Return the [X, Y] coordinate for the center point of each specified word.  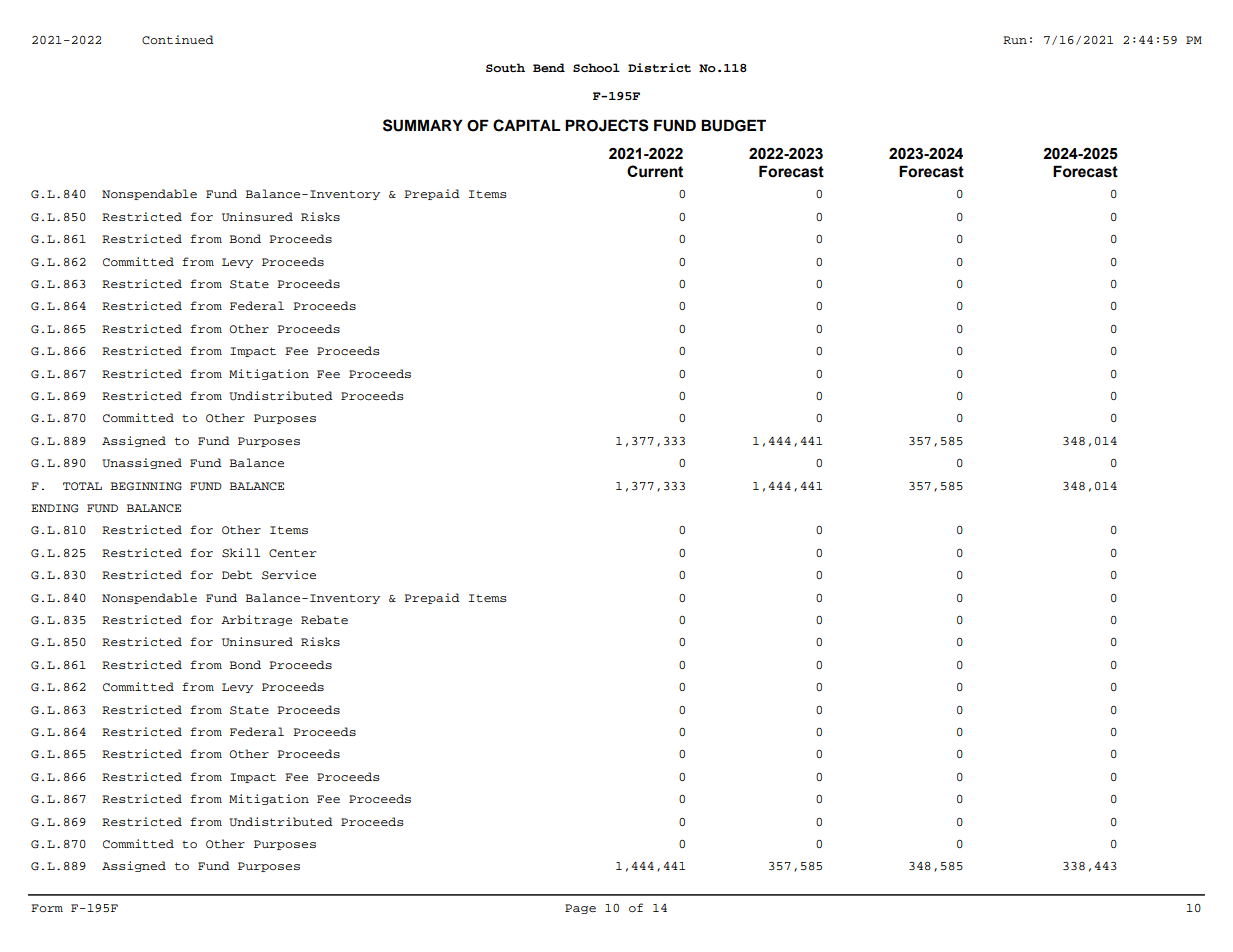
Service [289, 575]
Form [47, 908]
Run [1015, 40]
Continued [178, 40]
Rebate [324, 619]
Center [292, 553]
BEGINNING [146, 486]
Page [580, 909]
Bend [549, 67]
